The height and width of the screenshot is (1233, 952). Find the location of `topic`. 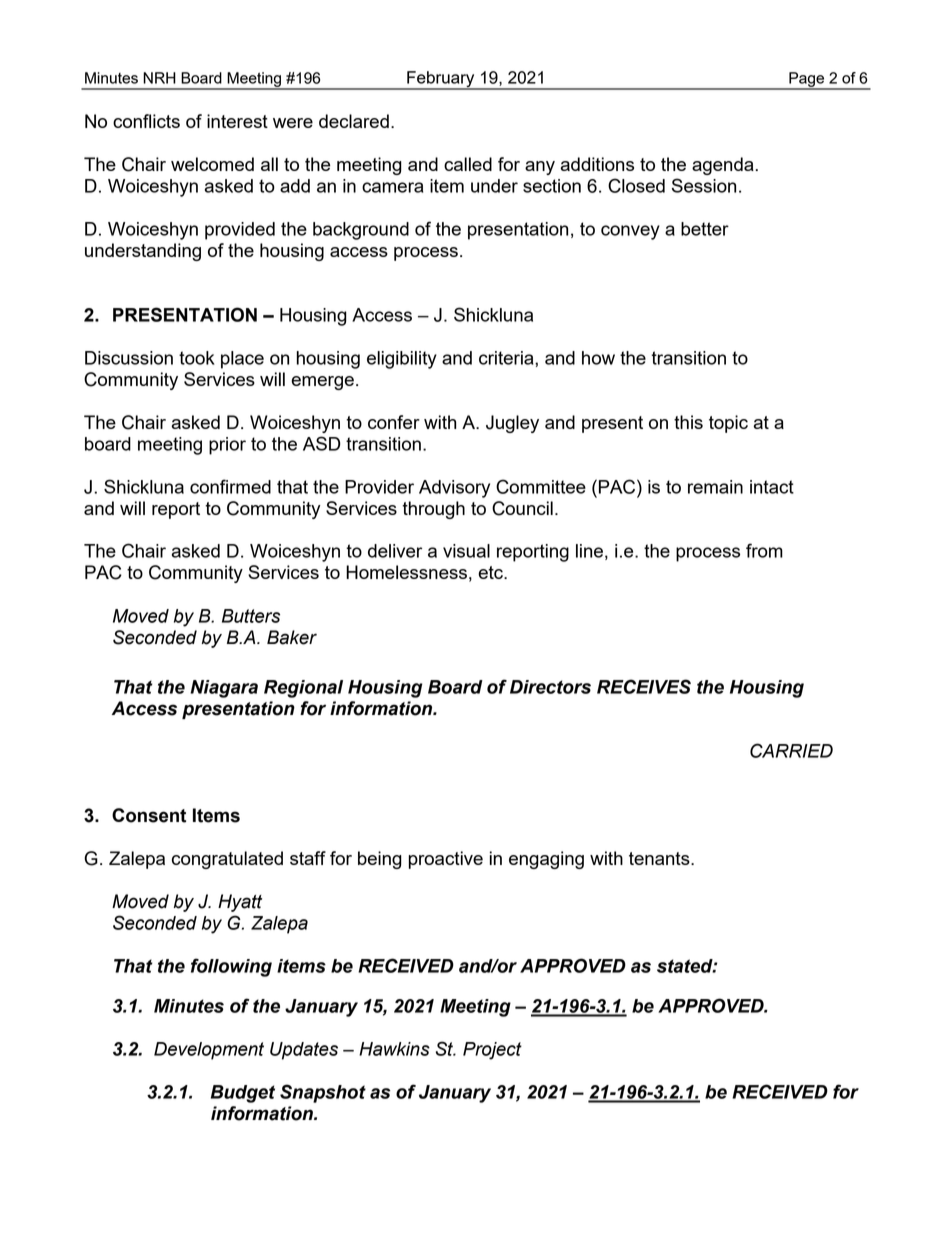

topic is located at coordinates (728, 424).
